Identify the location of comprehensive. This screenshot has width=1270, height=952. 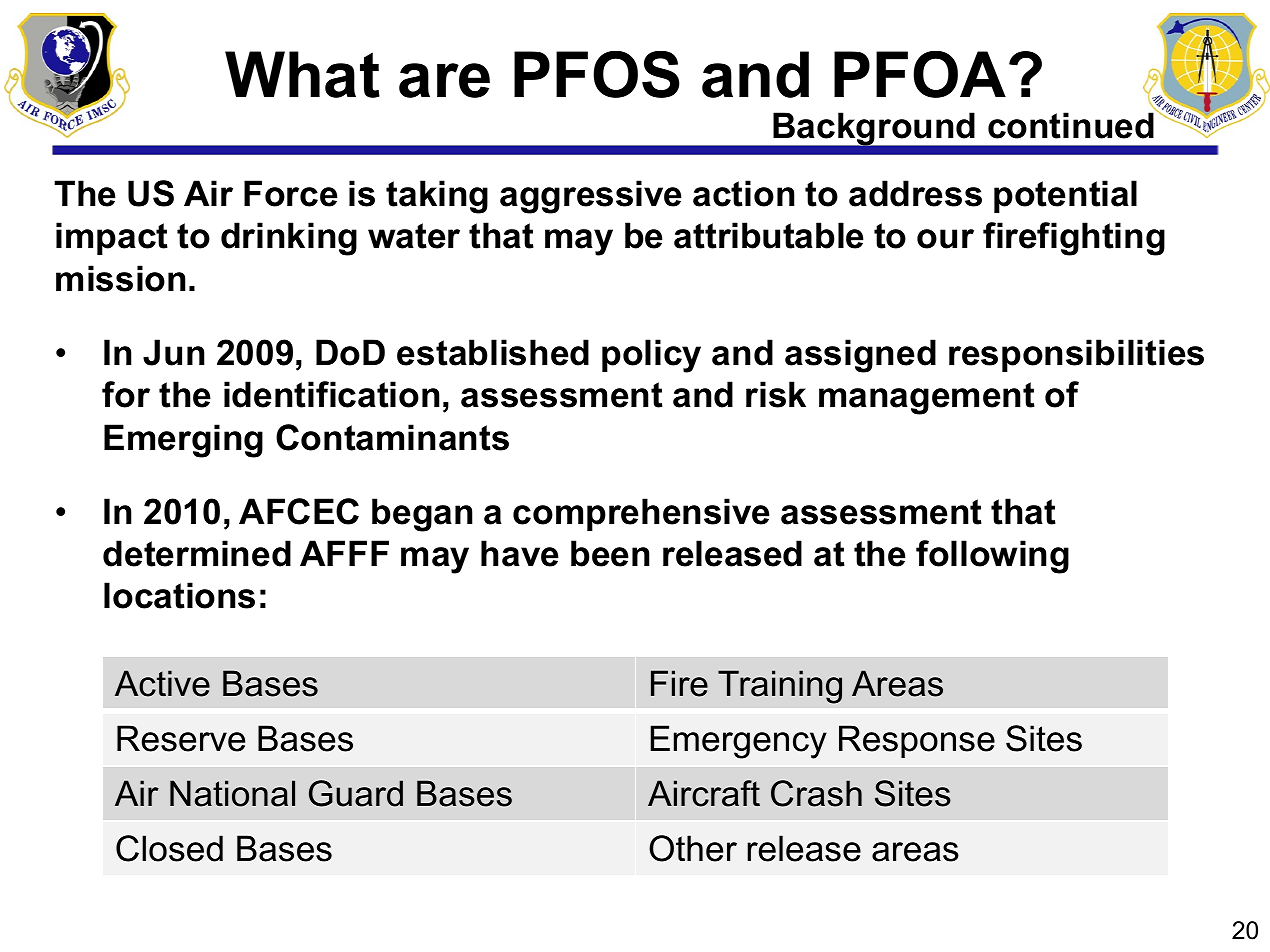
(641, 514).
